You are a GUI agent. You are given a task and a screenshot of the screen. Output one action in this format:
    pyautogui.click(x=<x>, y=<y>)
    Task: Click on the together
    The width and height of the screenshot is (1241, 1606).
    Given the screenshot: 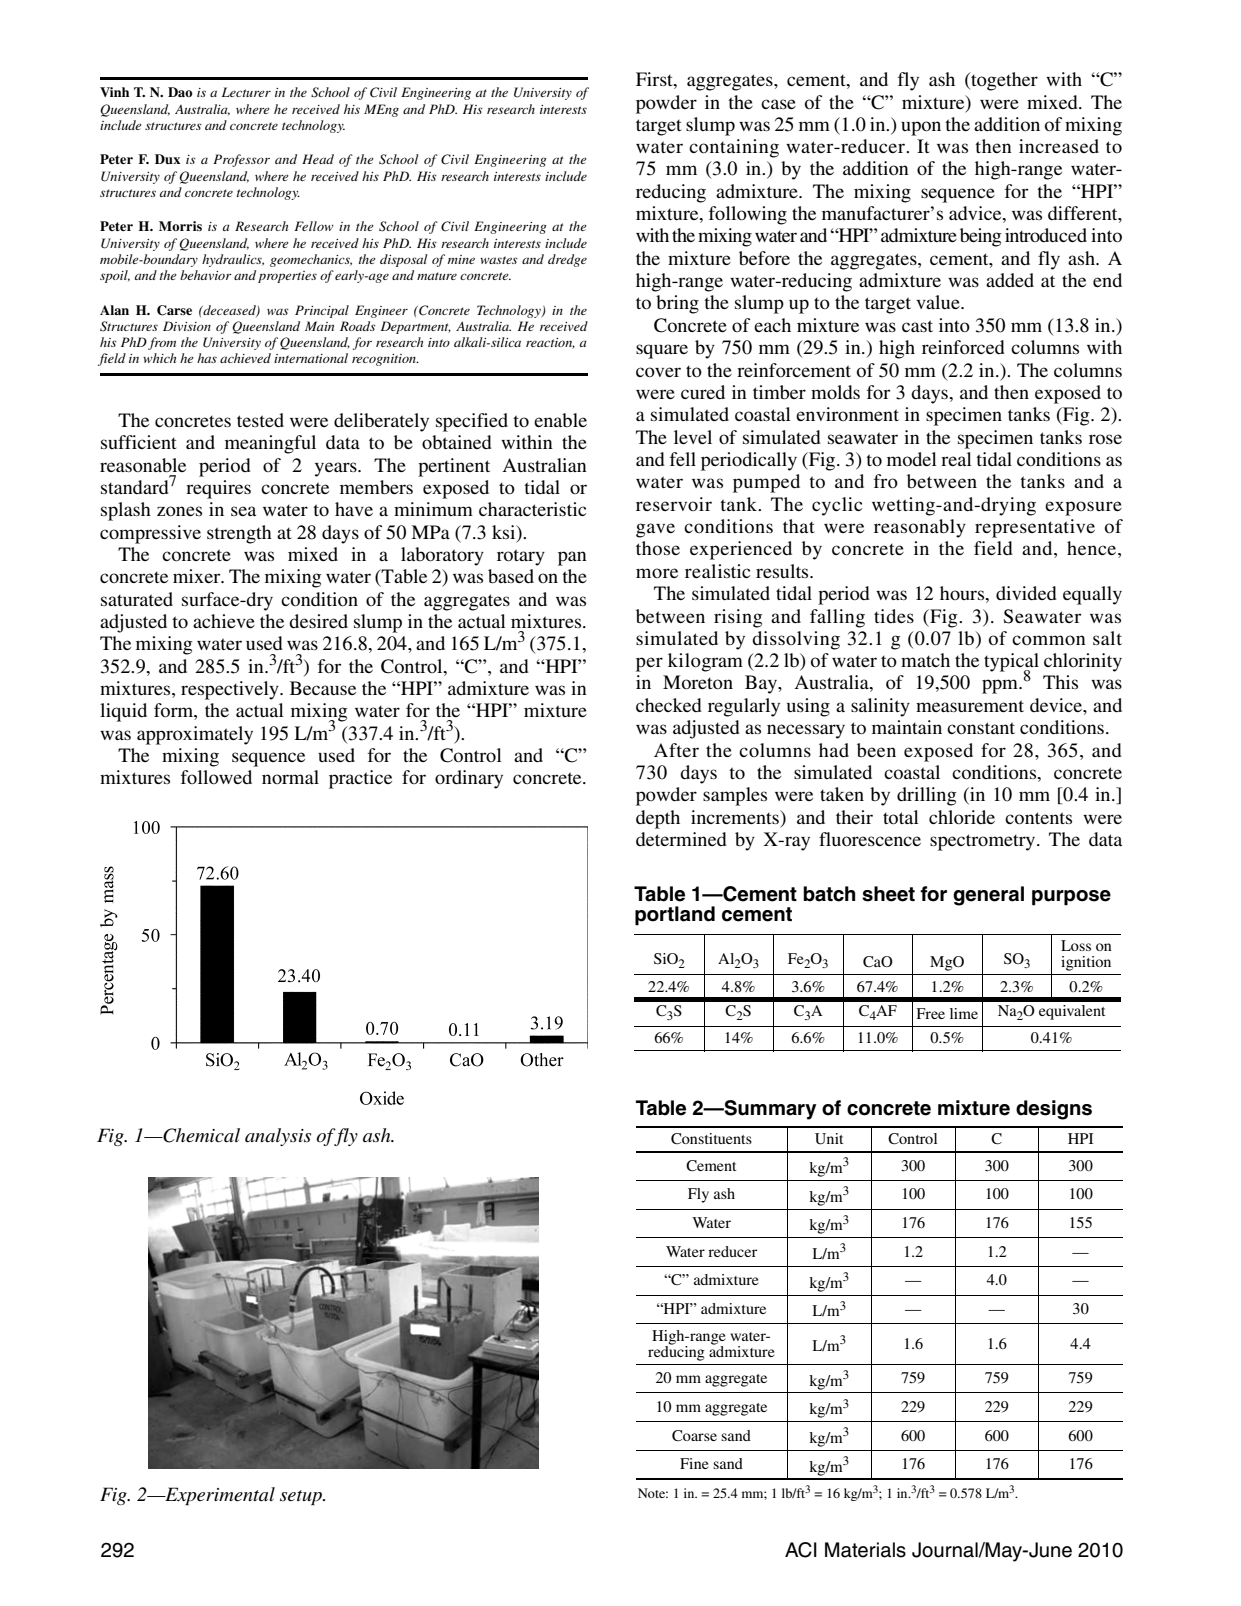 What is the action you would take?
    pyautogui.click(x=1003, y=81)
